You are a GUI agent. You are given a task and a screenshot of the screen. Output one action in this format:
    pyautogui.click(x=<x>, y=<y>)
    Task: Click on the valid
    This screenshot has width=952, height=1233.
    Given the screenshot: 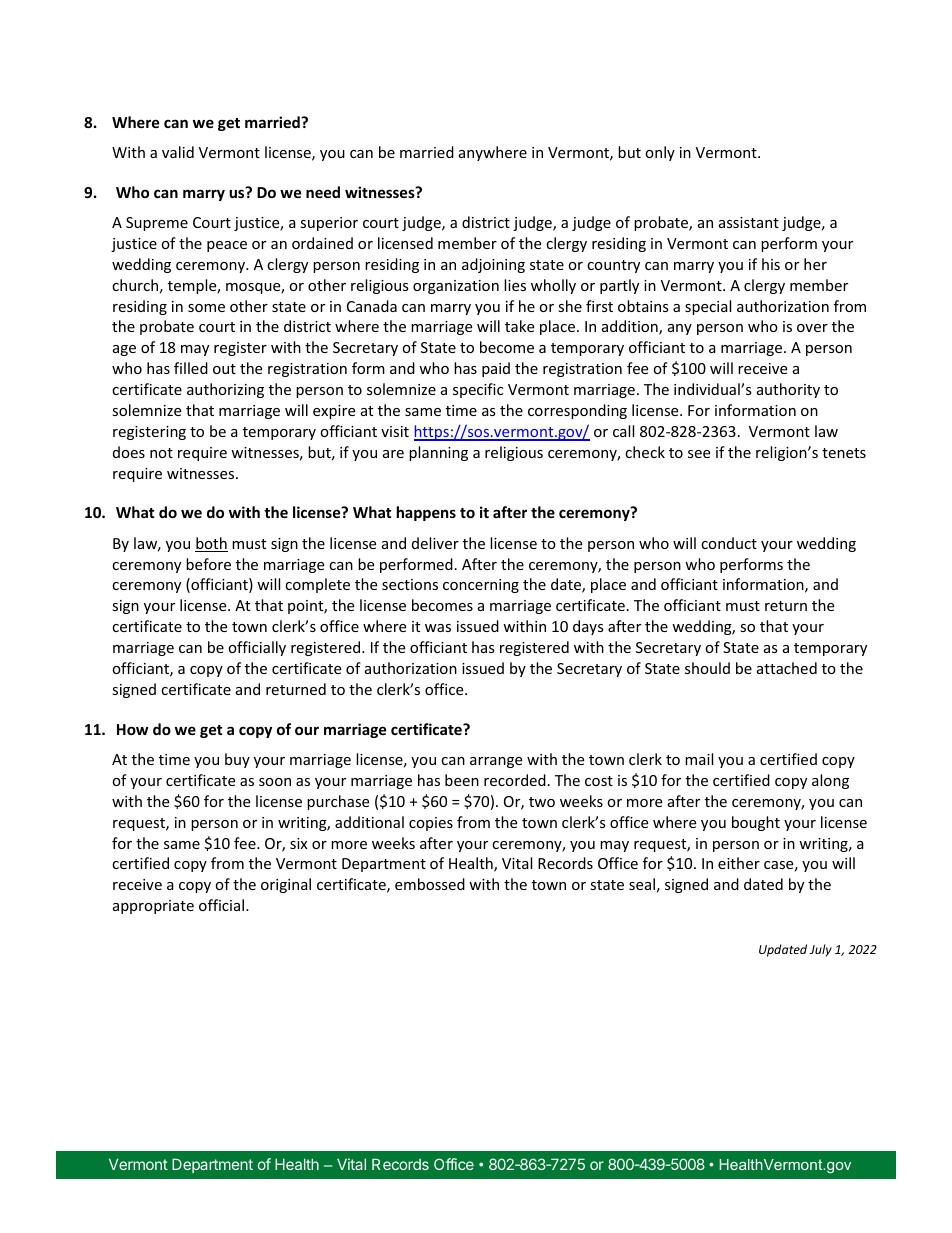 What is the action you would take?
    pyautogui.click(x=178, y=152)
